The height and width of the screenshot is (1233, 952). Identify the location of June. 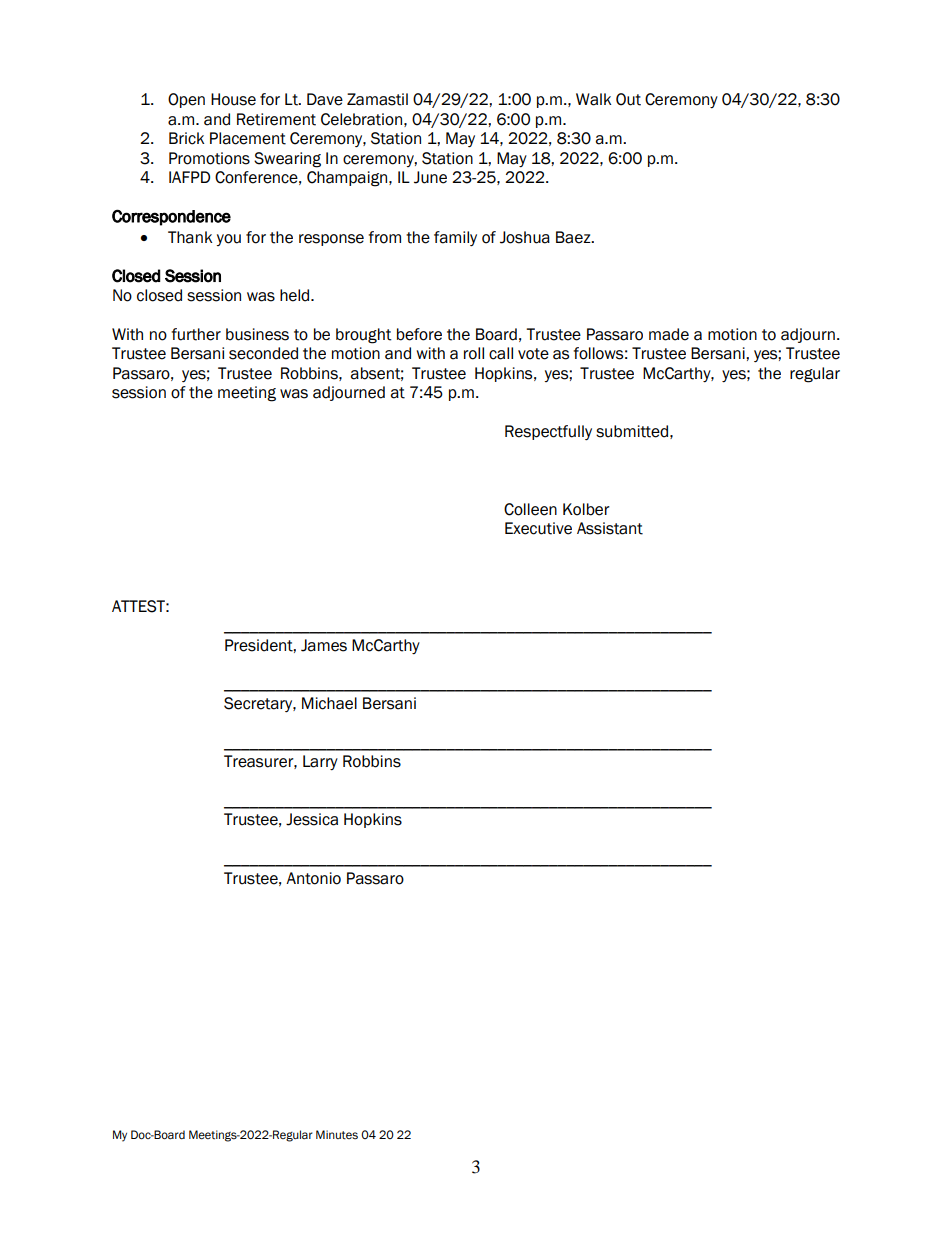
(430, 177).
